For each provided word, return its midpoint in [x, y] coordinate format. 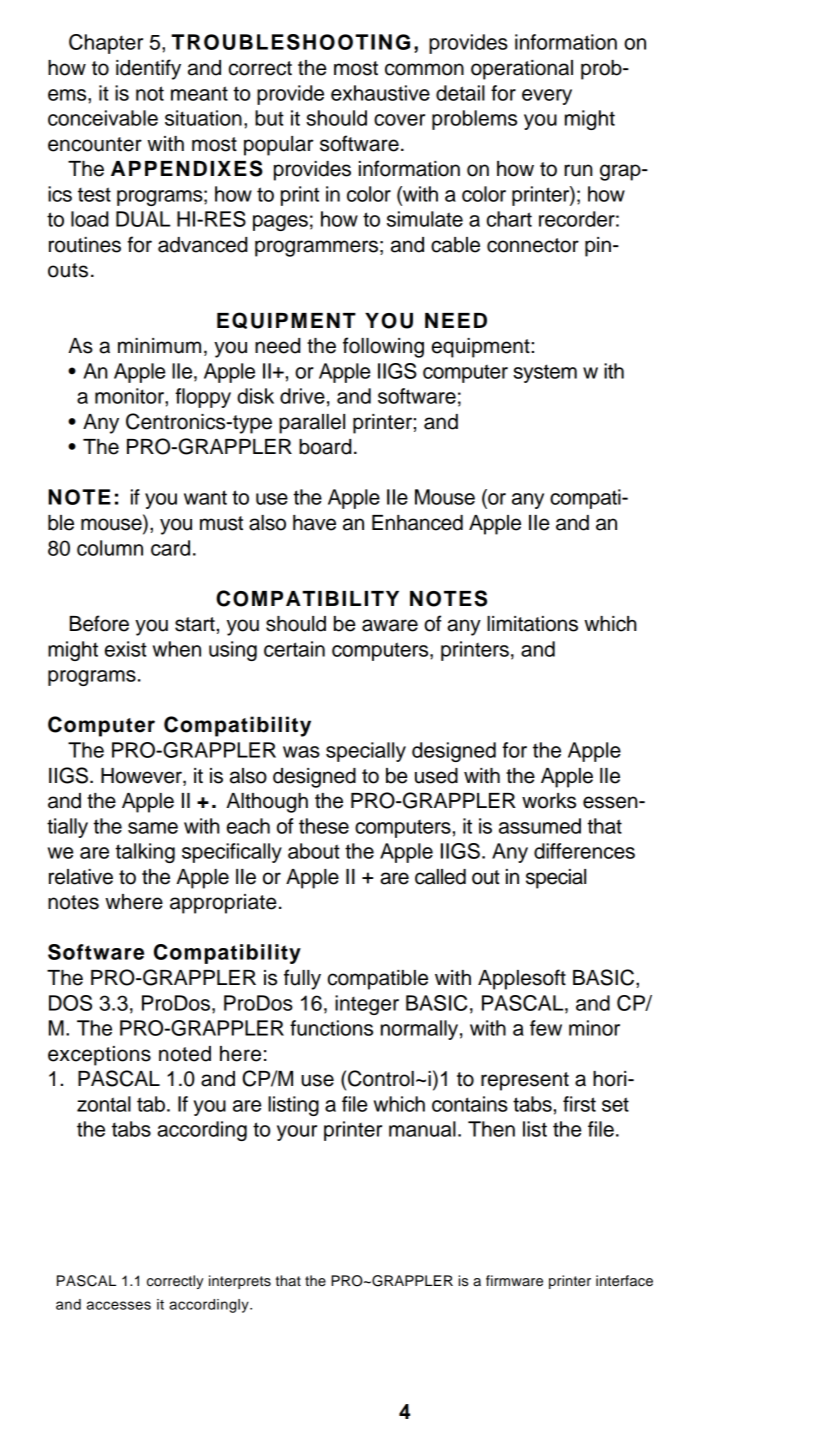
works [549, 801]
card [170, 548]
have [314, 523]
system [545, 373]
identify [148, 69]
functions [331, 1028]
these [324, 826]
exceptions [99, 1056]
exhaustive [380, 93]
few [546, 1028]
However [142, 777]
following [383, 347]
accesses [119, 1305]
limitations [532, 624]
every [547, 97]
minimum [159, 346]
